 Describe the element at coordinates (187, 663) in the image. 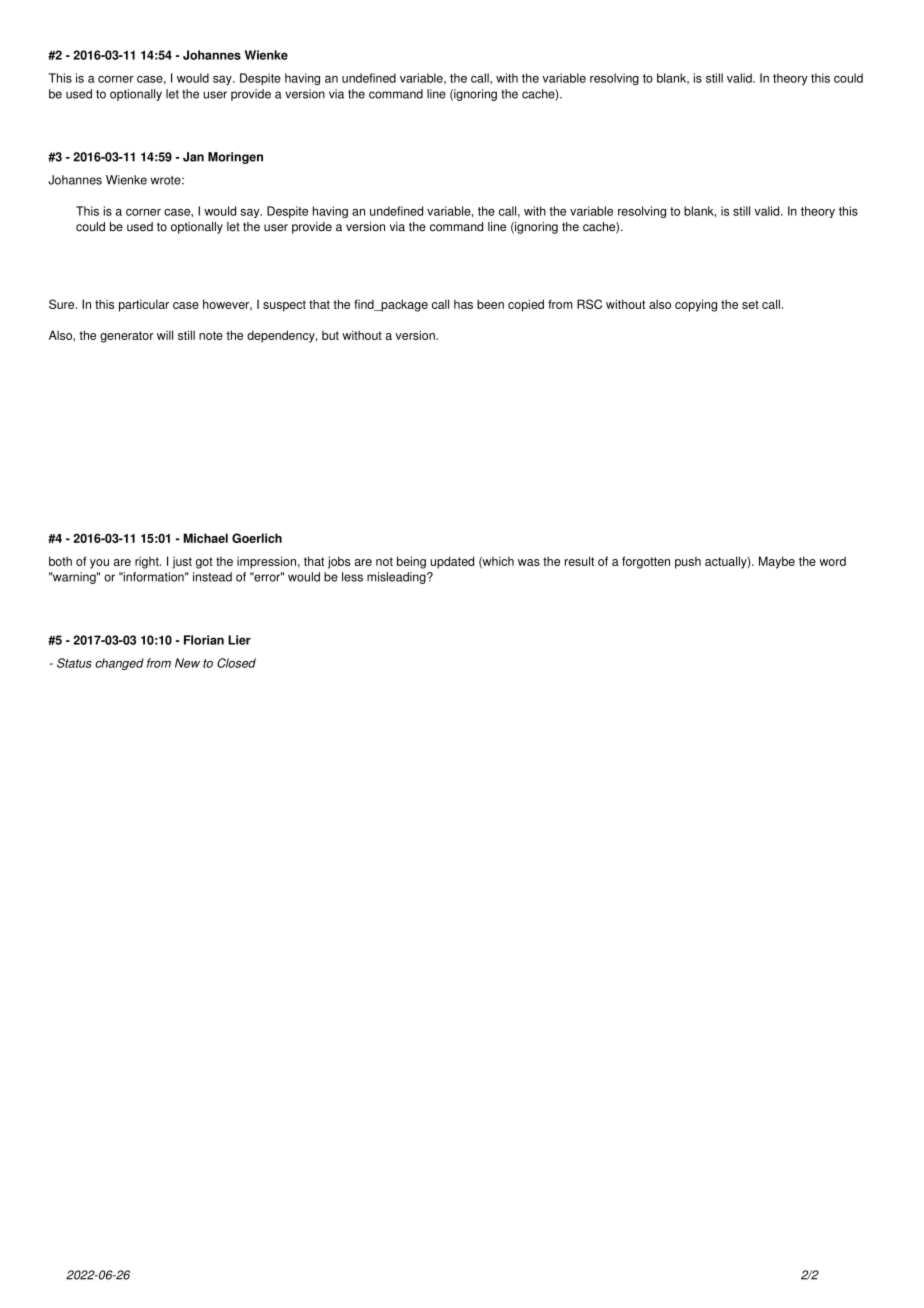

I see `New` at that location.
